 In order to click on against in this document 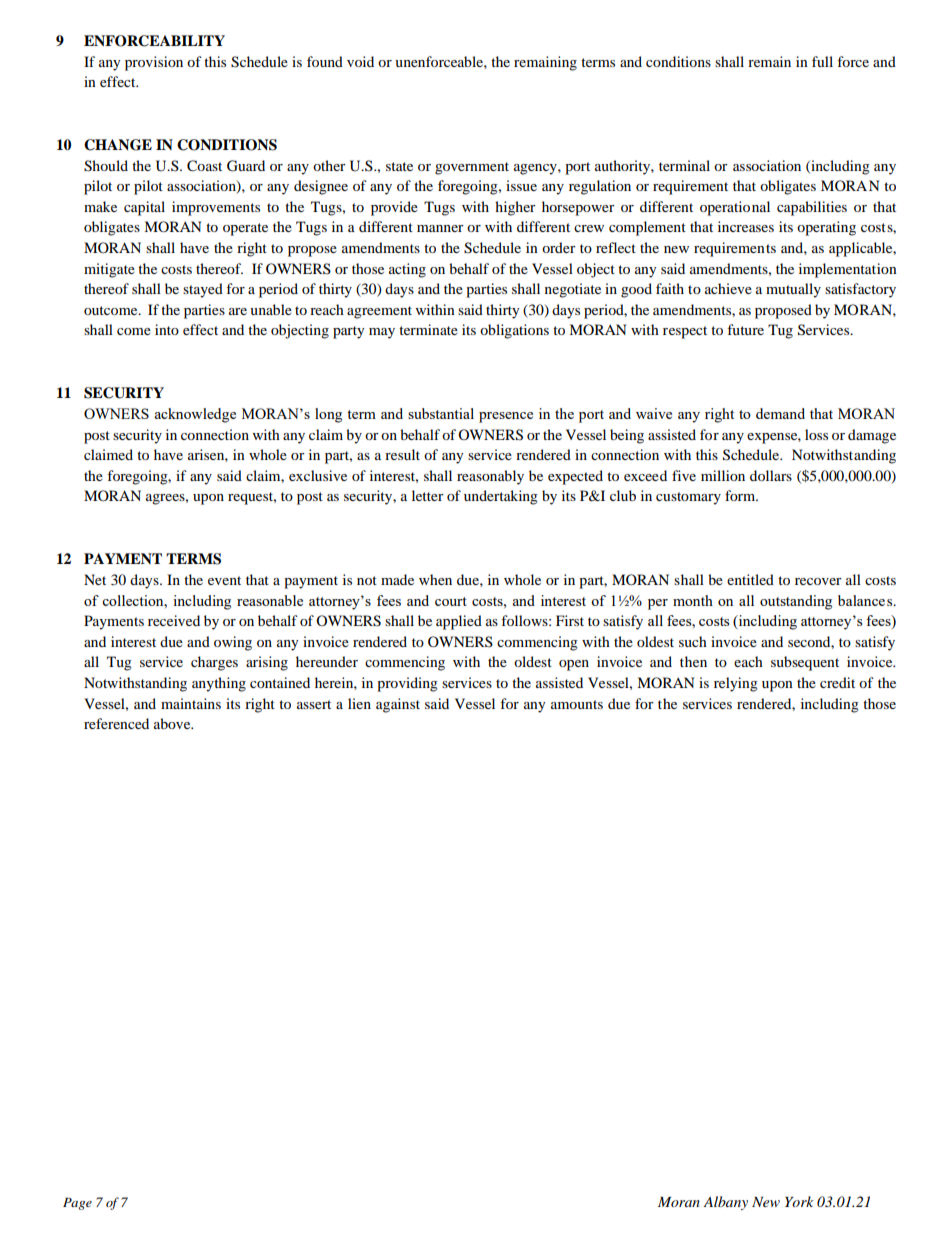, I will do `click(398, 705)`.
